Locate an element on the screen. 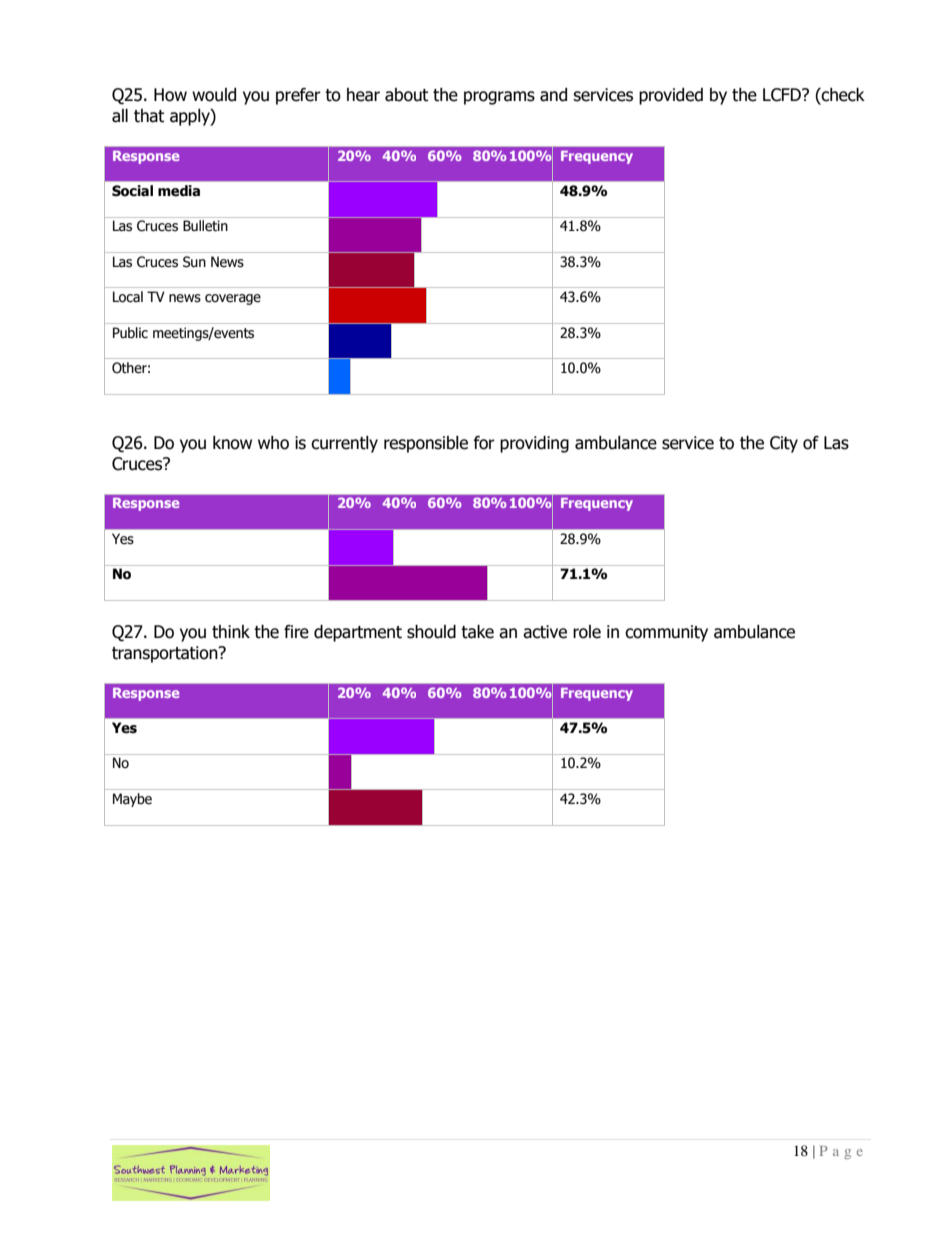  know is located at coordinates (232, 443).
